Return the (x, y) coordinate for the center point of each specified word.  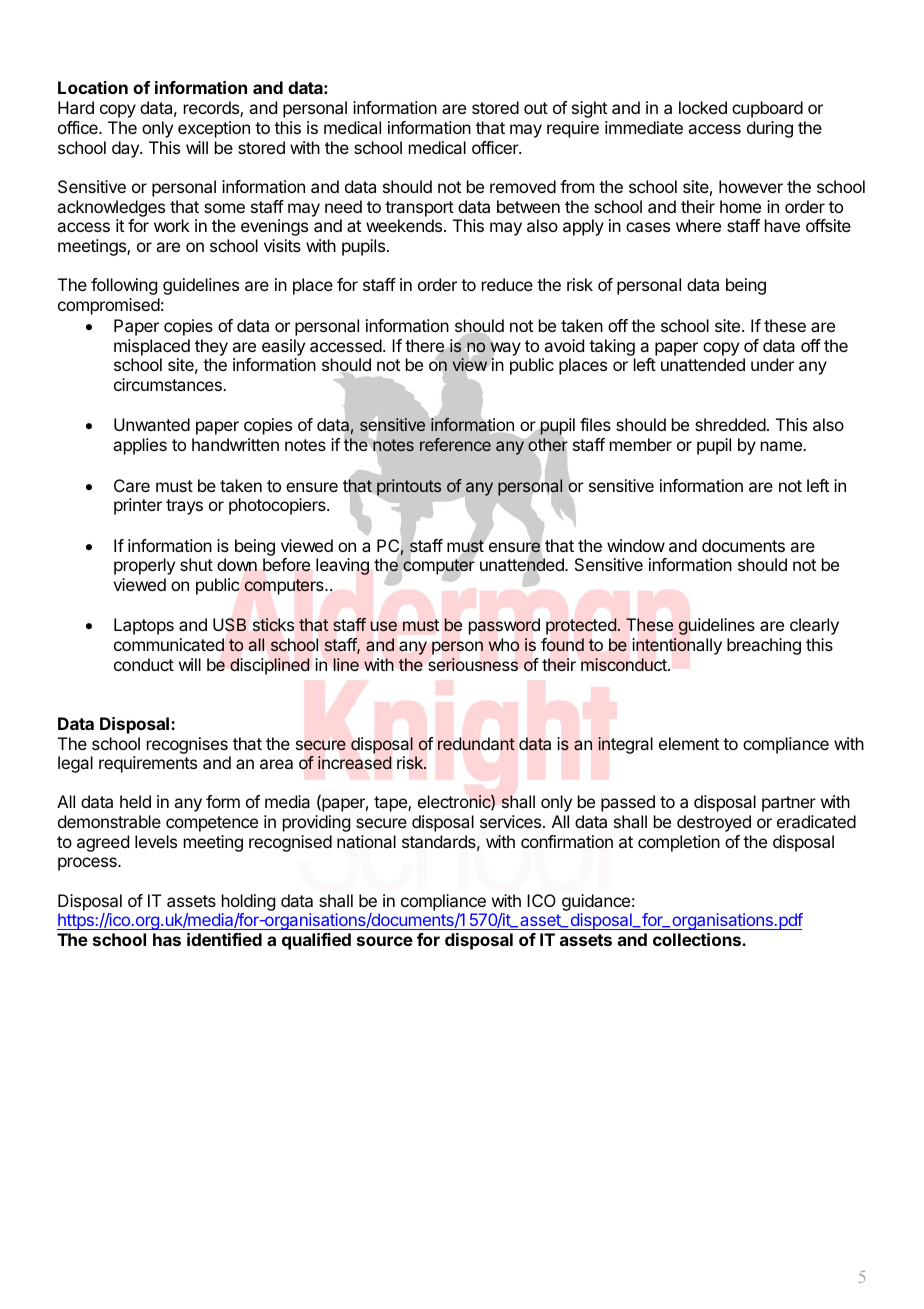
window (636, 545)
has (167, 939)
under (772, 364)
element (689, 743)
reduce (507, 284)
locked (703, 107)
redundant (476, 743)
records (212, 109)
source (385, 941)
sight (589, 109)
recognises (187, 745)
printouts (408, 488)
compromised (109, 306)
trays (184, 507)
